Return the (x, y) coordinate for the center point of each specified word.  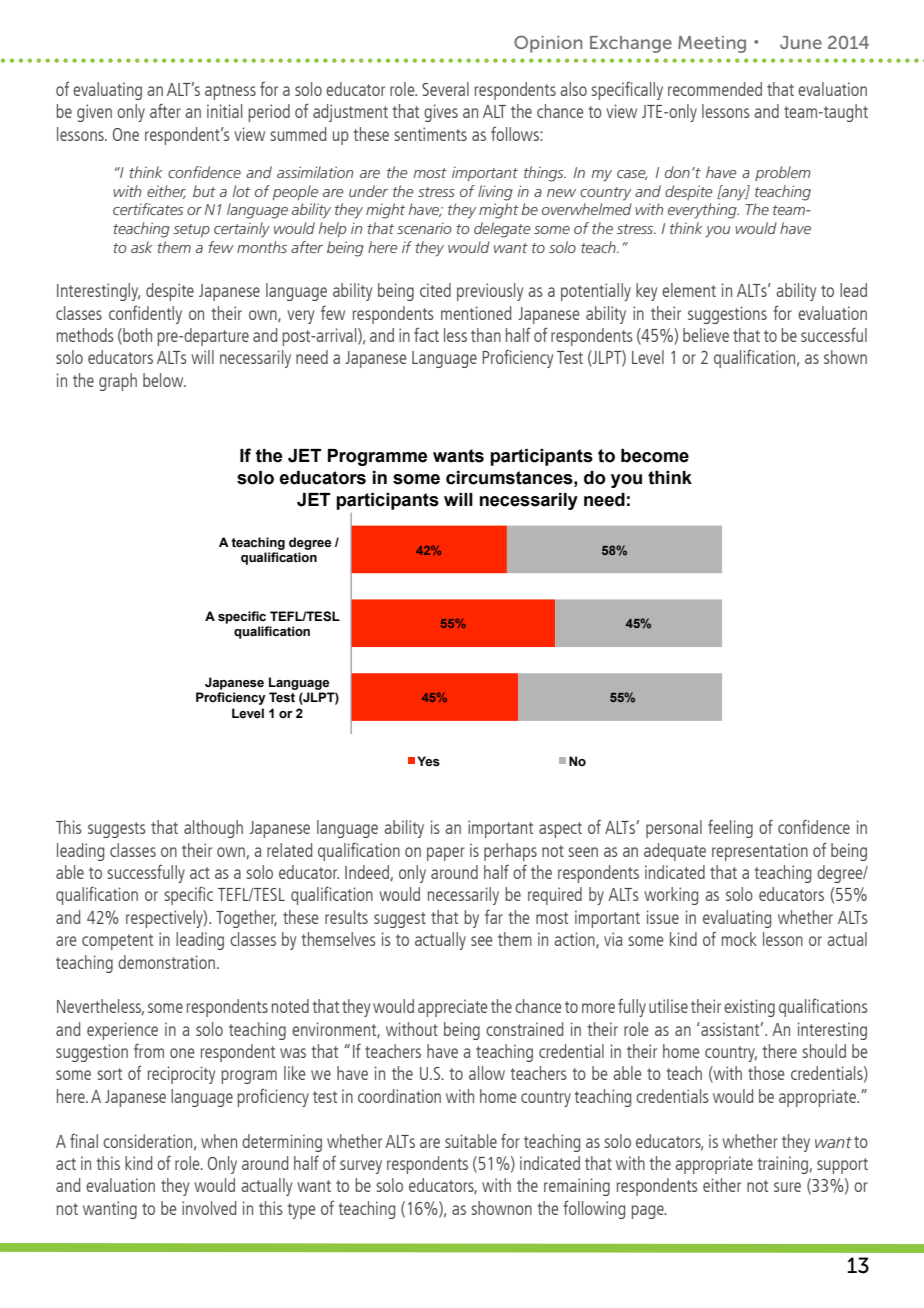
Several (445, 89)
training (783, 1165)
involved (209, 1208)
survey (361, 1167)
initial (224, 111)
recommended (715, 89)
